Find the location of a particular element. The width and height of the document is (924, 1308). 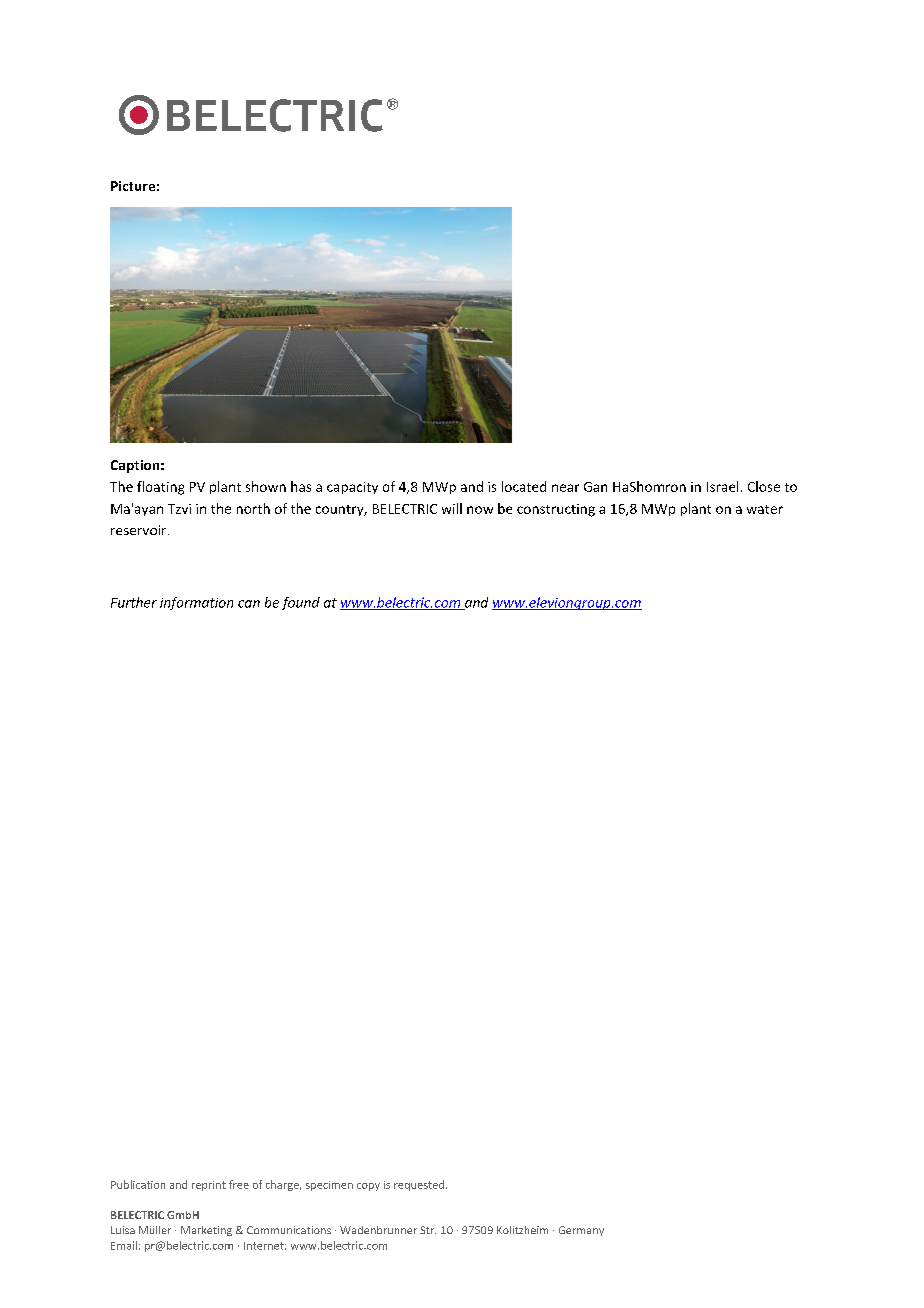

floating is located at coordinates (160, 488).
